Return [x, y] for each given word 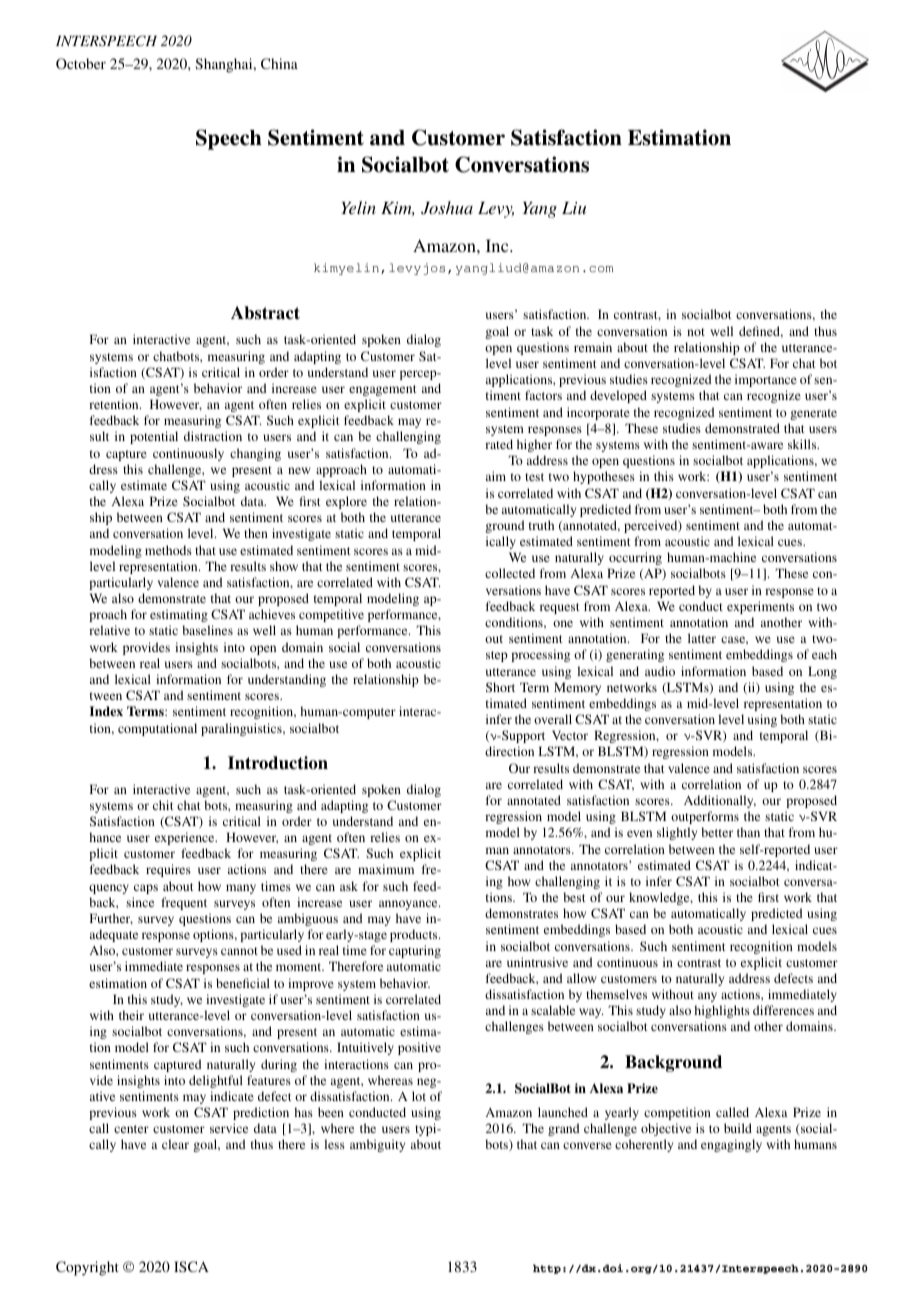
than [748, 832]
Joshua [447, 208]
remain [593, 347]
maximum [386, 869]
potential [154, 437]
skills [803, 444]
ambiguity [377, 1145]
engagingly [731, 1145]
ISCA [191, 1266]
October [81, 63]
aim [496, 476]
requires [168, 870]
